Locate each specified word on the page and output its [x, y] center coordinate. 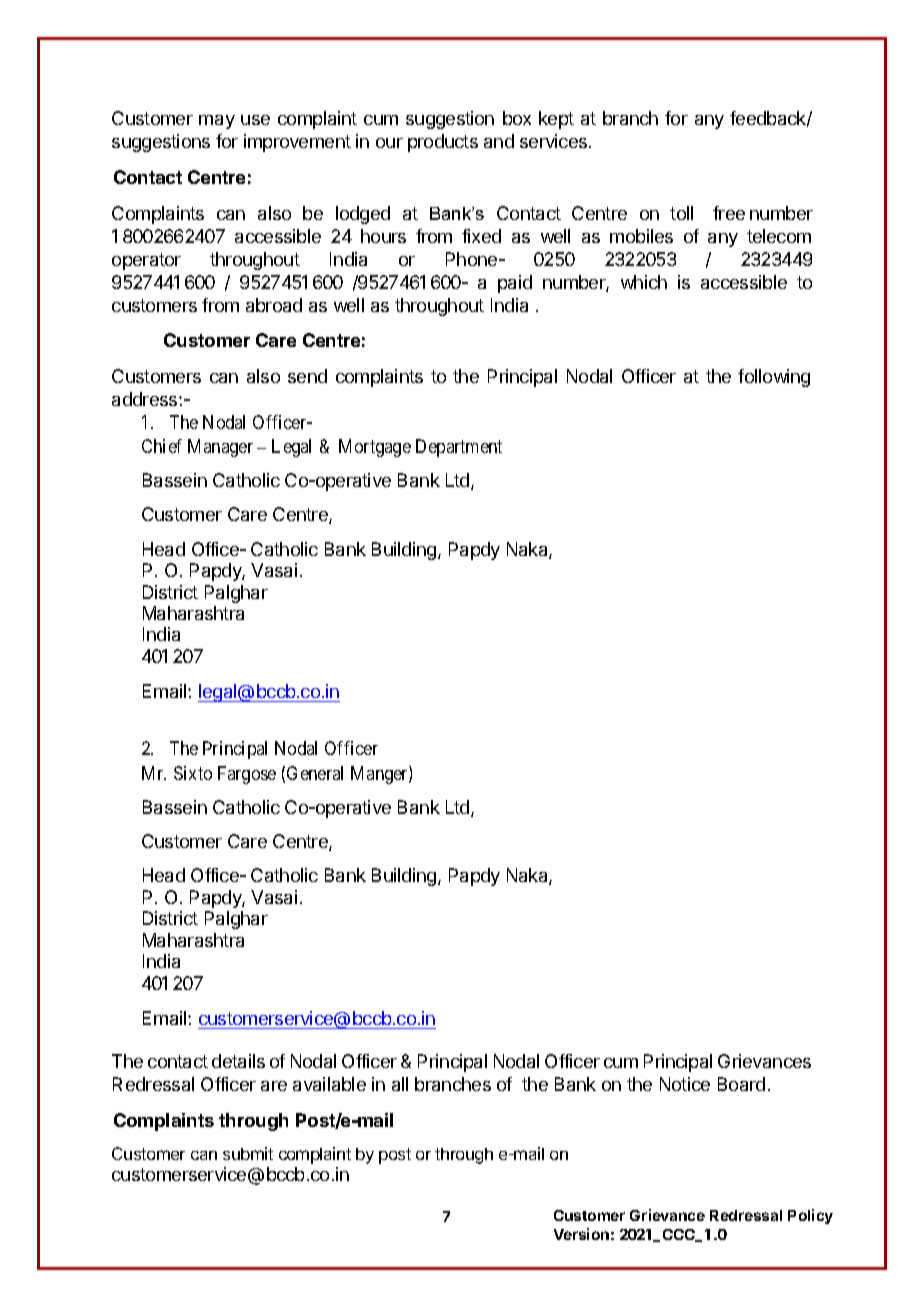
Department [459, 448]
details [238, 1061]
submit [248, 1153]
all [400, 1084]
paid [515, 284]
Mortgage [375, 448]
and [499, 141]
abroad [274, 305]
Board [741, 1084]
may [217, 122]
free [729, 213]
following [774, 378]
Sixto [193, 773]
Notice [685, 1084]
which [644, 282]
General [315, 773]
